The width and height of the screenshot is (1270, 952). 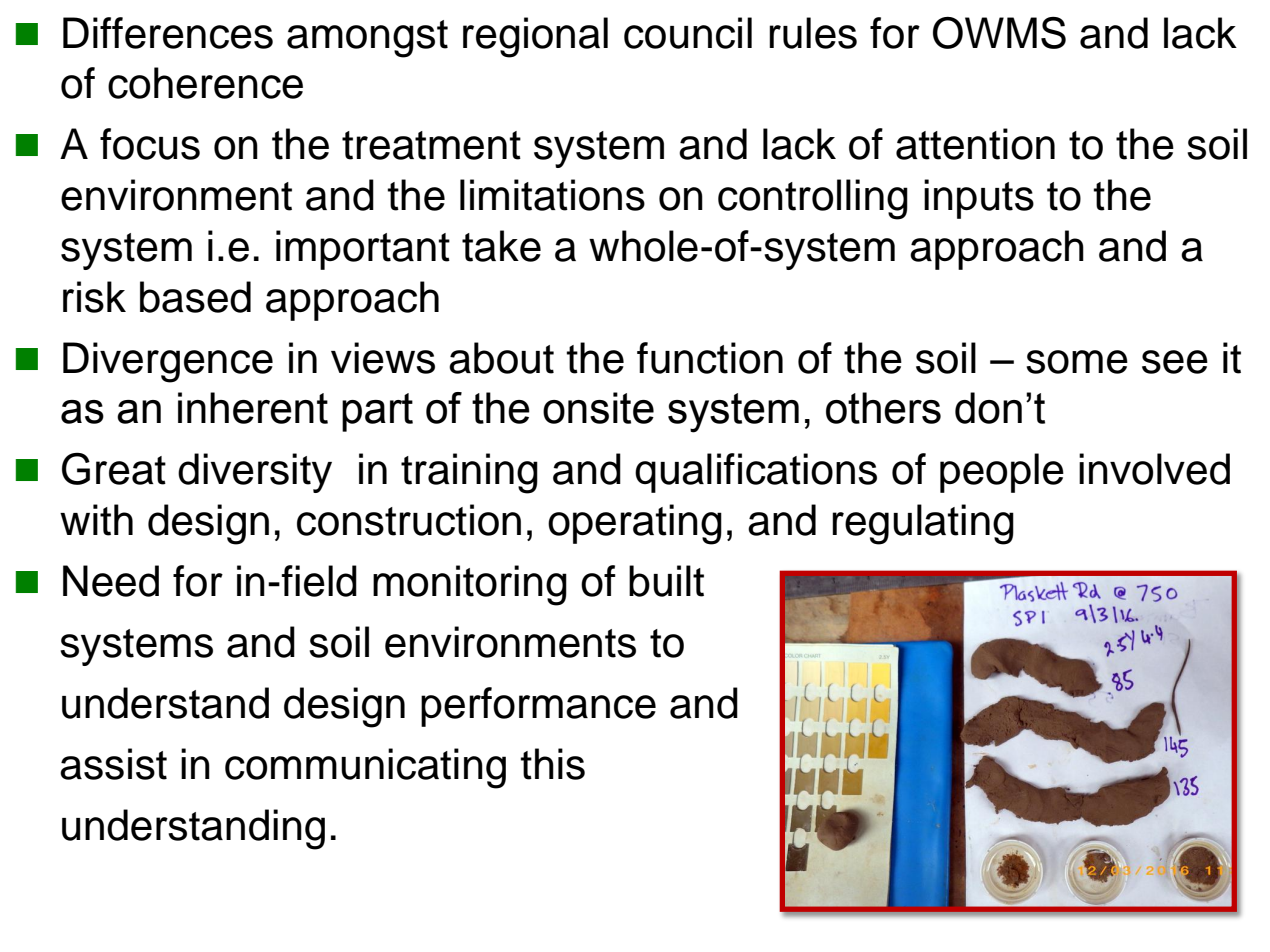 I want to click on with, so click(x=96, y=520).
